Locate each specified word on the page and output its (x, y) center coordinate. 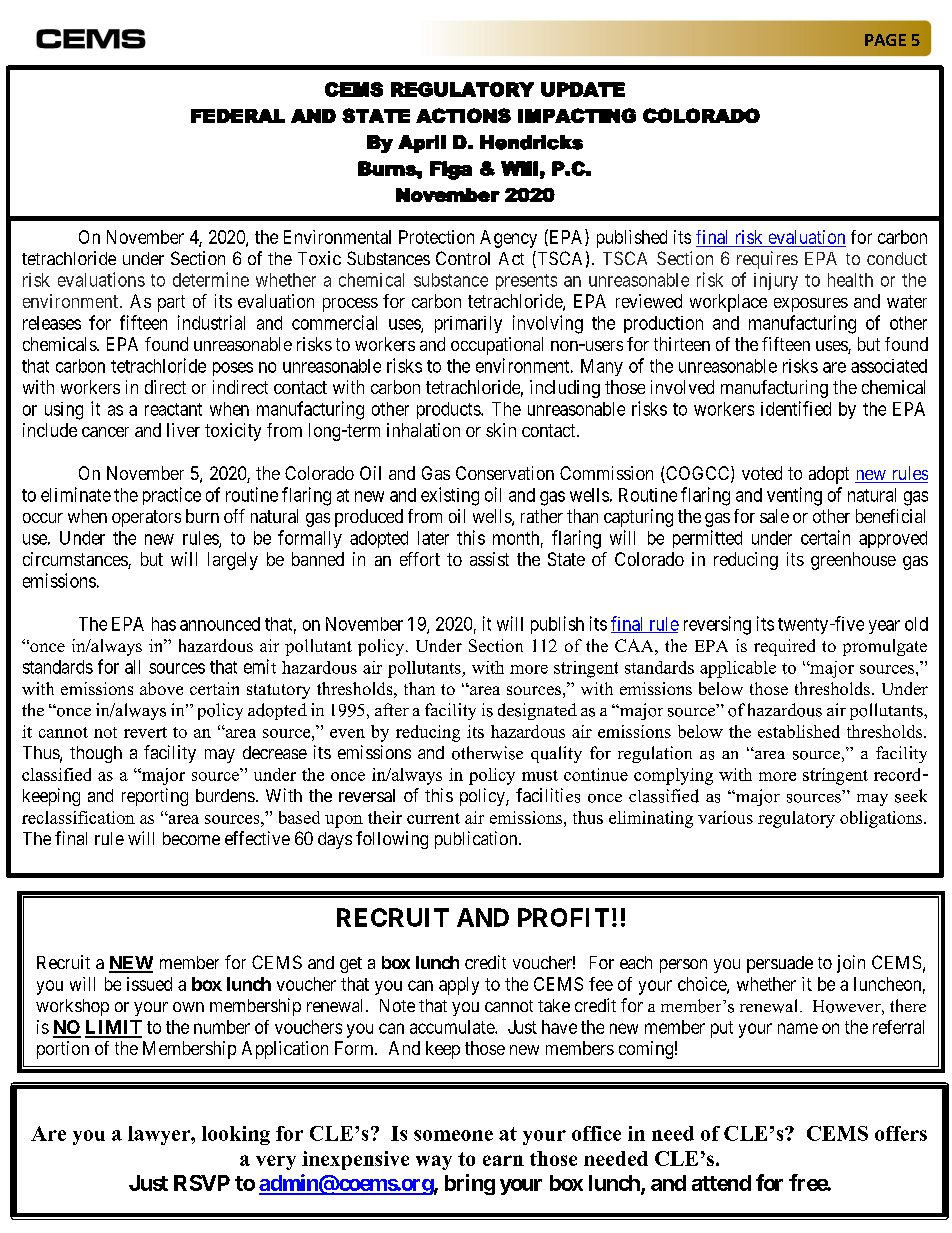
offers (901, 1133)
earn (503, 1160)
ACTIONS (463, 115)
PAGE (885, 40)
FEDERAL (238, 116)
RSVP (202, 1183)
